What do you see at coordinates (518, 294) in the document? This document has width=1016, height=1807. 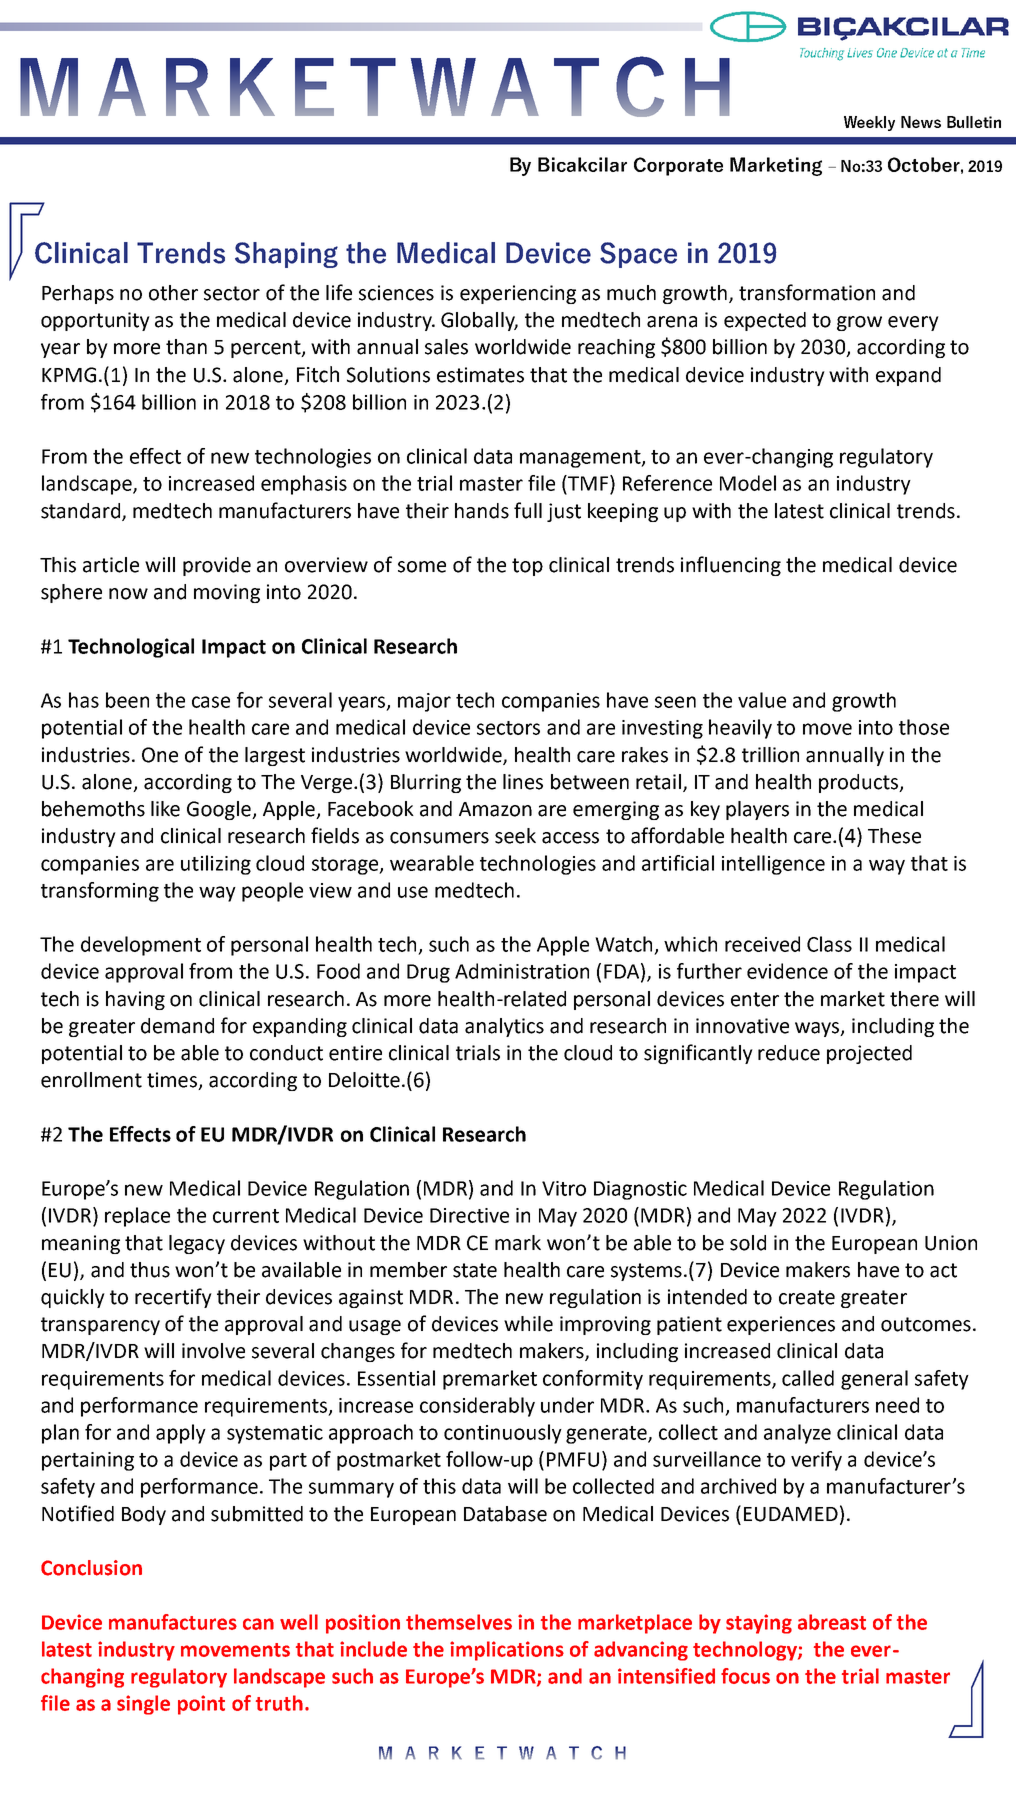 I see `experiencing` at bounding box center [518, 294].
